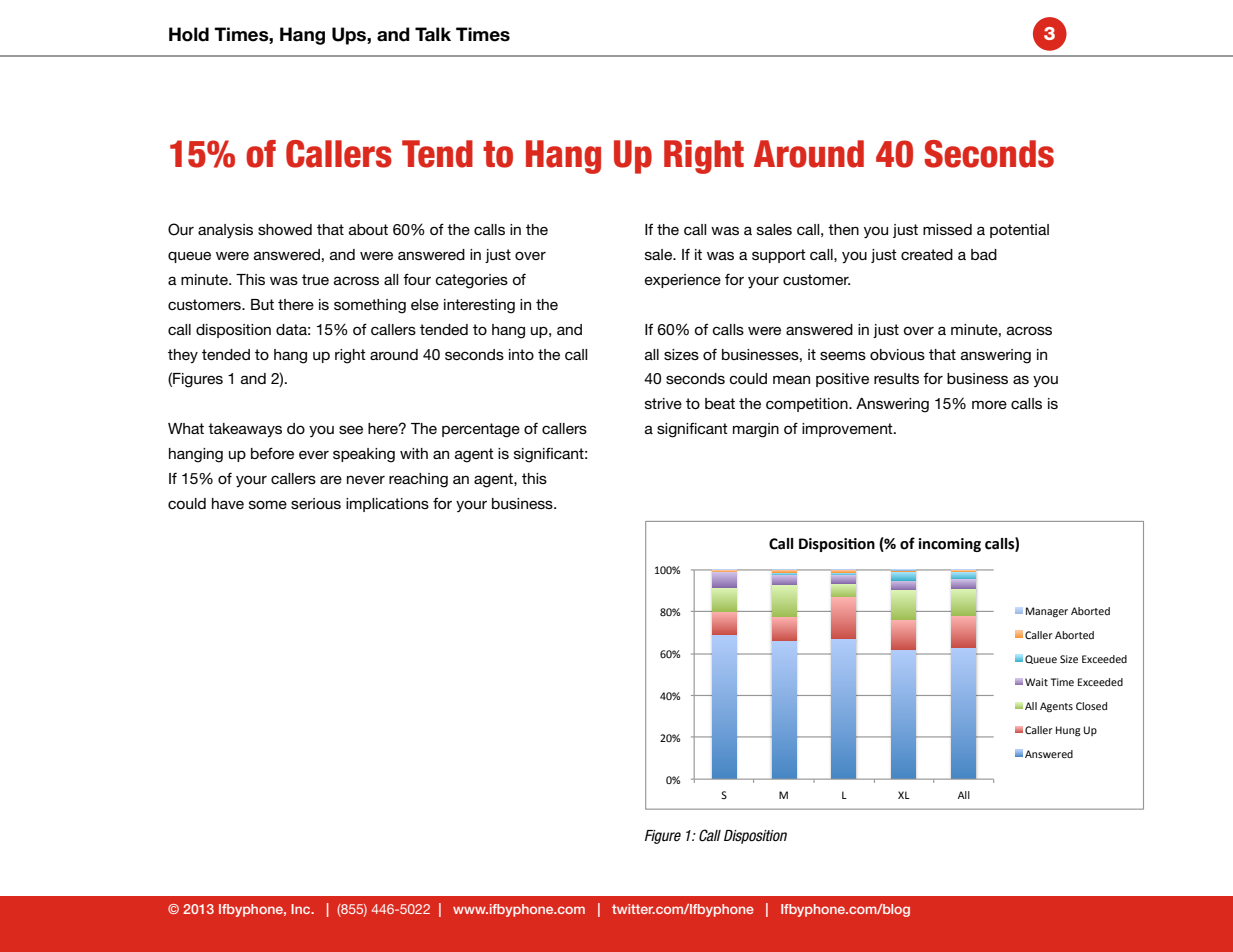 The height and width of the page is (952, 1233). Describe the element at coordinates (262, 304) in the page. I see `But` at that location.
